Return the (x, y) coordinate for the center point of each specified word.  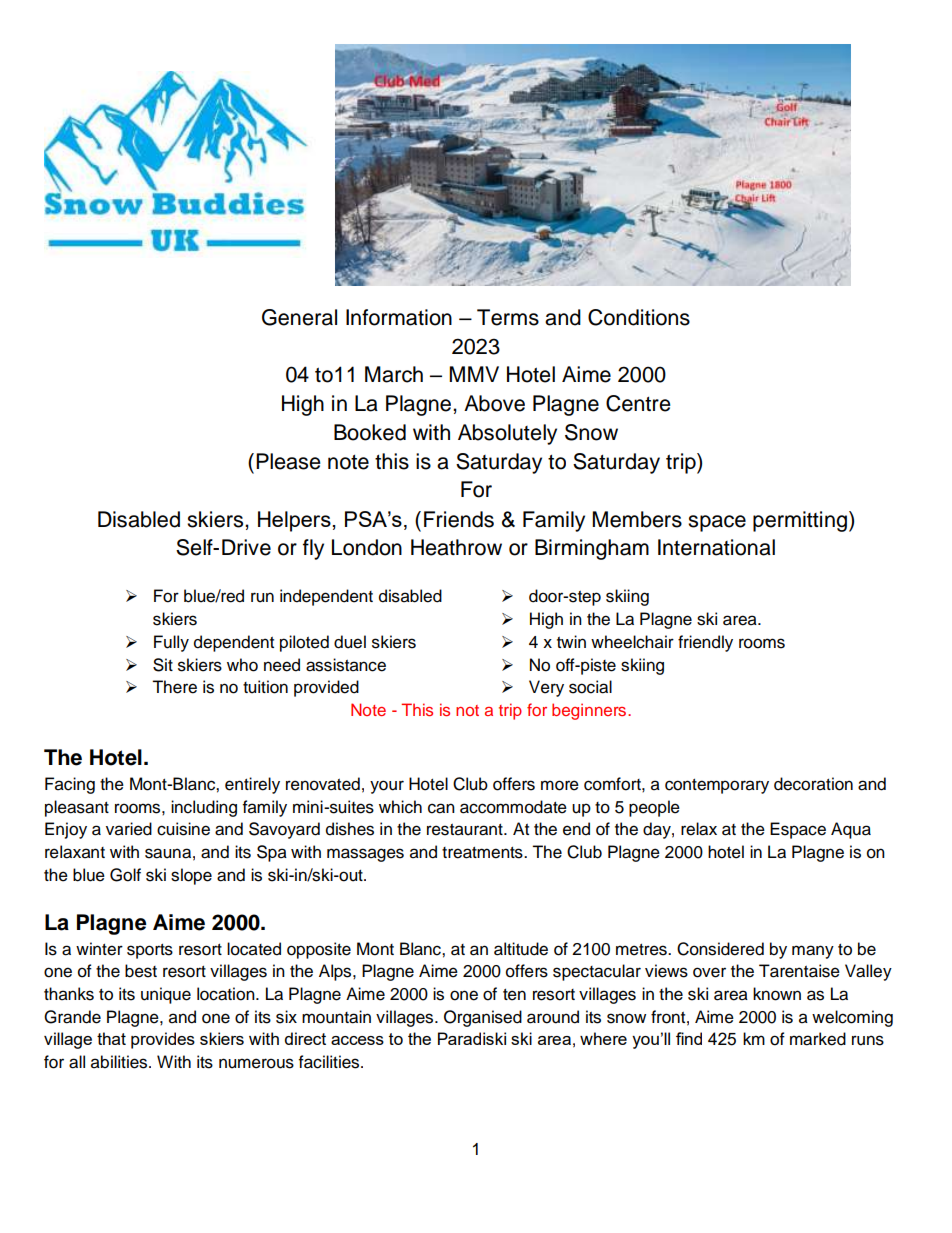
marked (818, 1039)
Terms (508, 317)
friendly (705, 643)
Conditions (639, 317)
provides (163, 1040)
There (174, 687)
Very (546, 688)
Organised (483, 1018)
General (299, 317)
